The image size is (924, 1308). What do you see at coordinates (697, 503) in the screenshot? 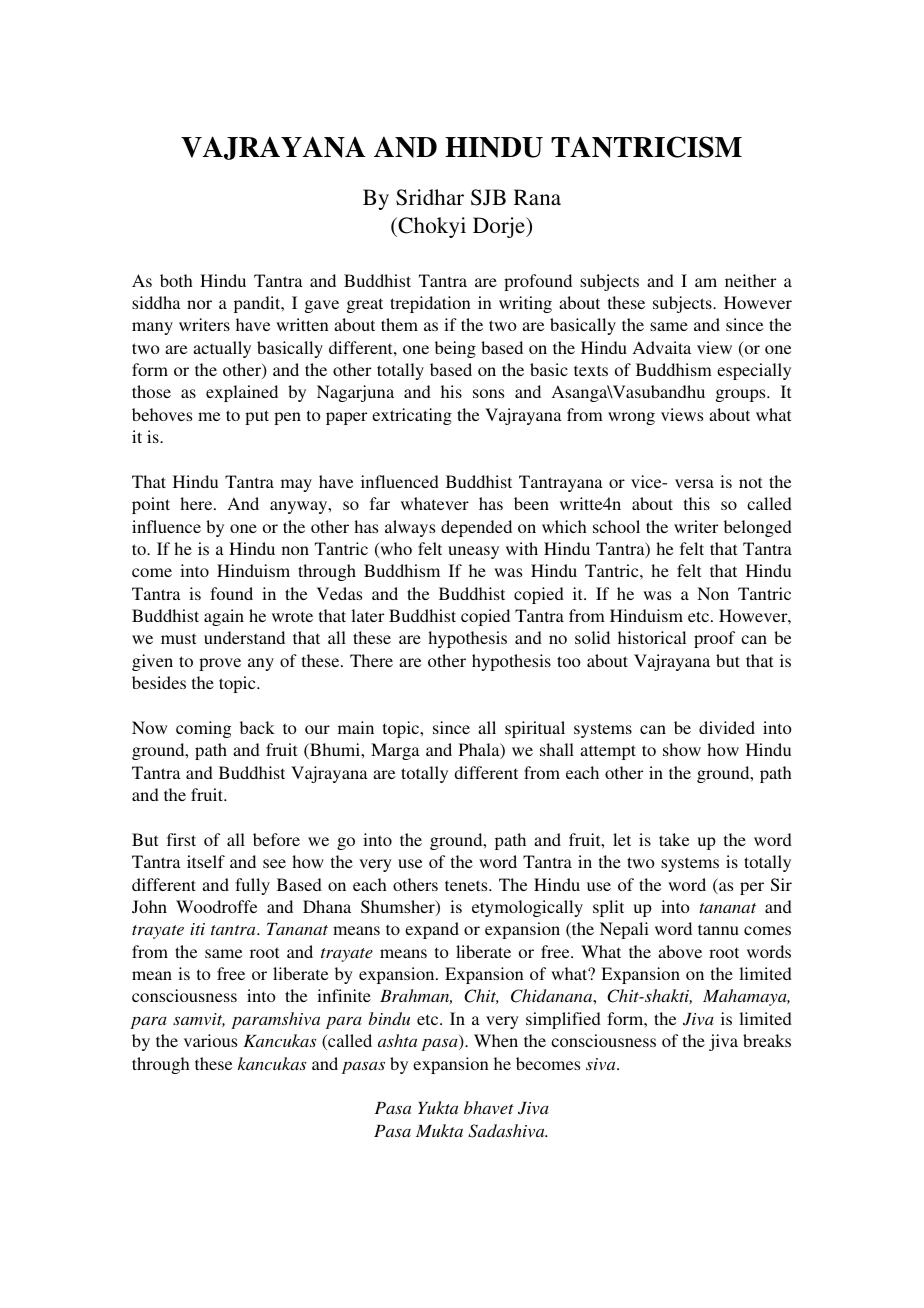
I see `this` at bounding box center [697, 503].
